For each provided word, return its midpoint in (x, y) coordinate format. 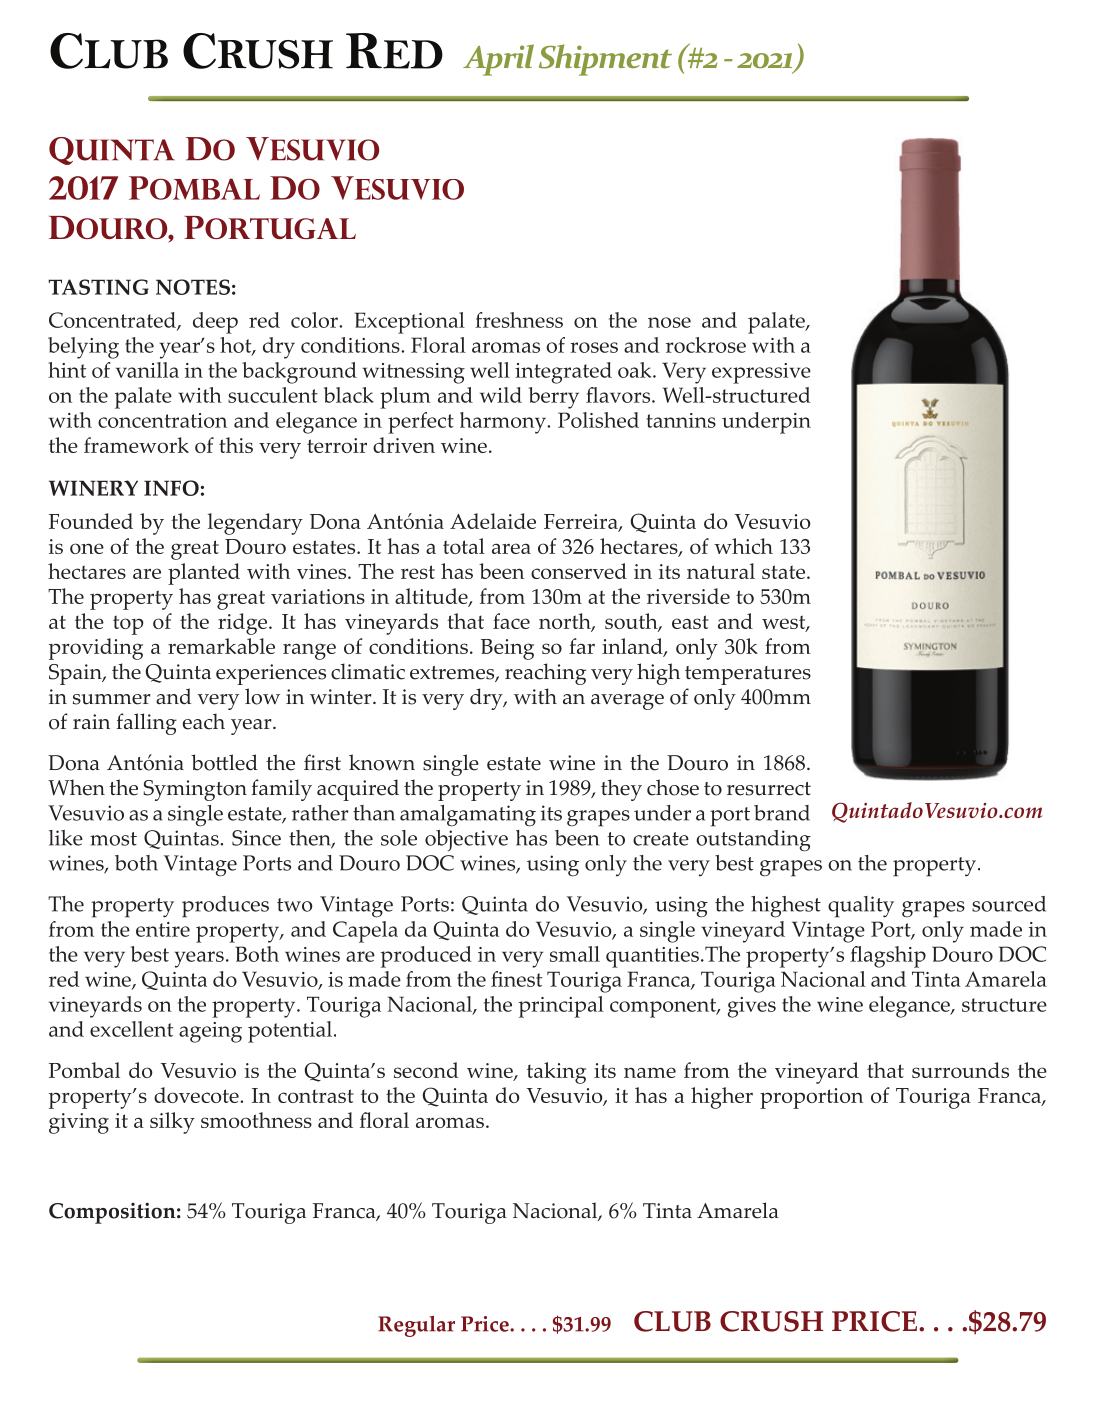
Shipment (605, 60)
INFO (171, 488)
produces (225, 907)
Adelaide (493, 521)
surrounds (960, 1070)
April (498, 60)
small (575, 954)
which (743, 546)
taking (556, 1073)
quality (861, 907)
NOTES (193, 287)
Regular (416, 1326)
